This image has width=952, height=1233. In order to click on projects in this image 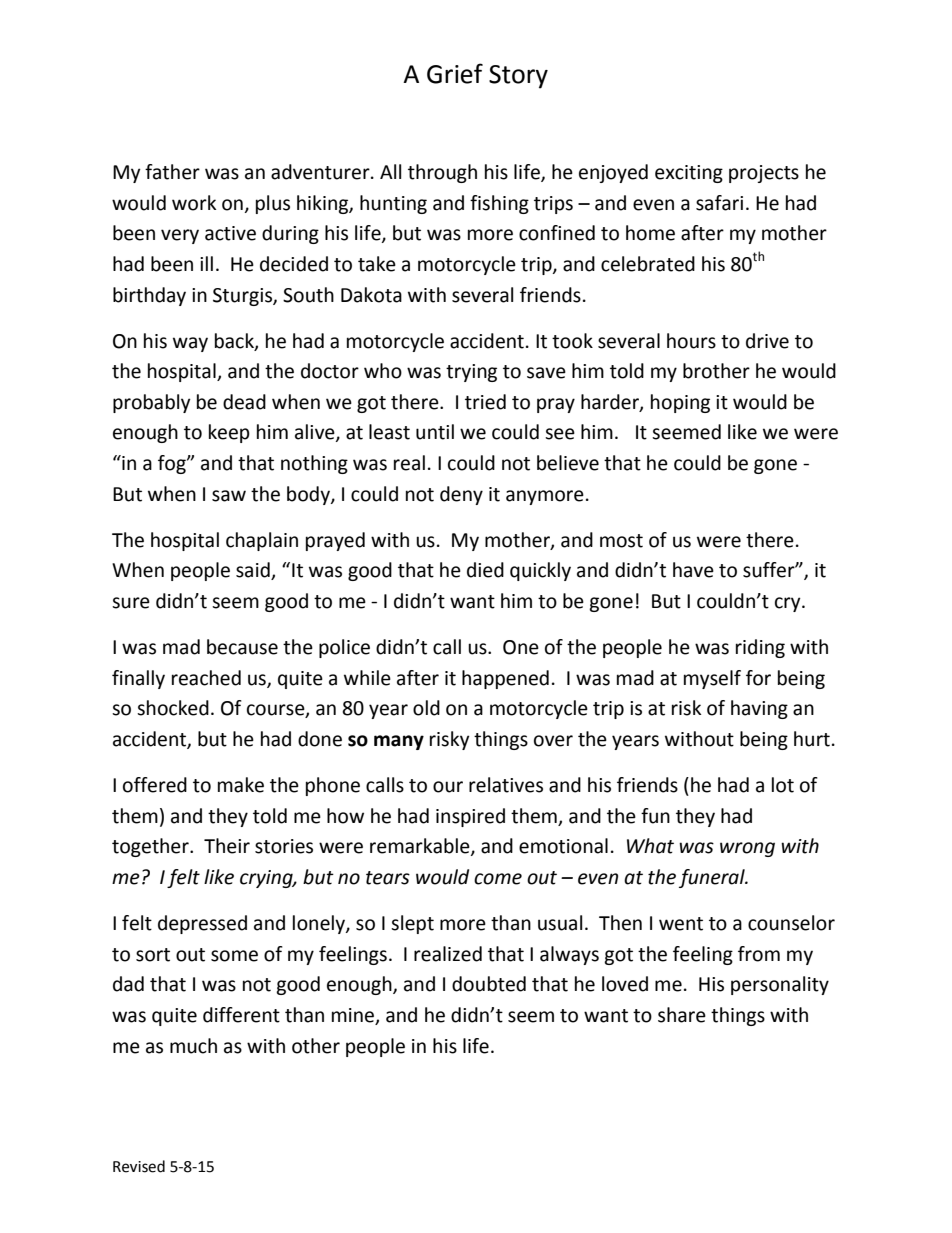, I will do `click(764, 174)`.
